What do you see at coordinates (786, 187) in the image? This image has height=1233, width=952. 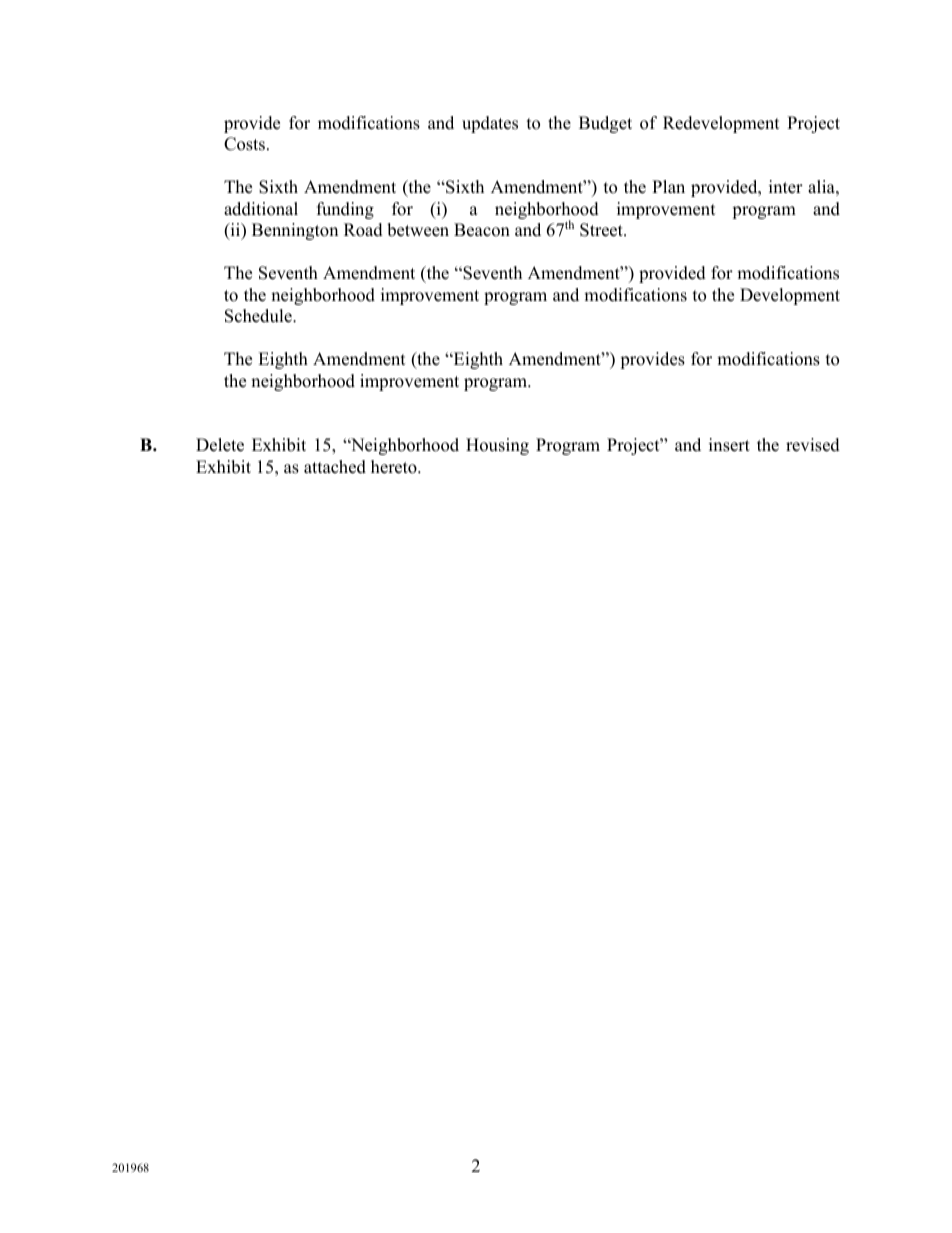 I see `inter` at bounding box center [786, 187].
